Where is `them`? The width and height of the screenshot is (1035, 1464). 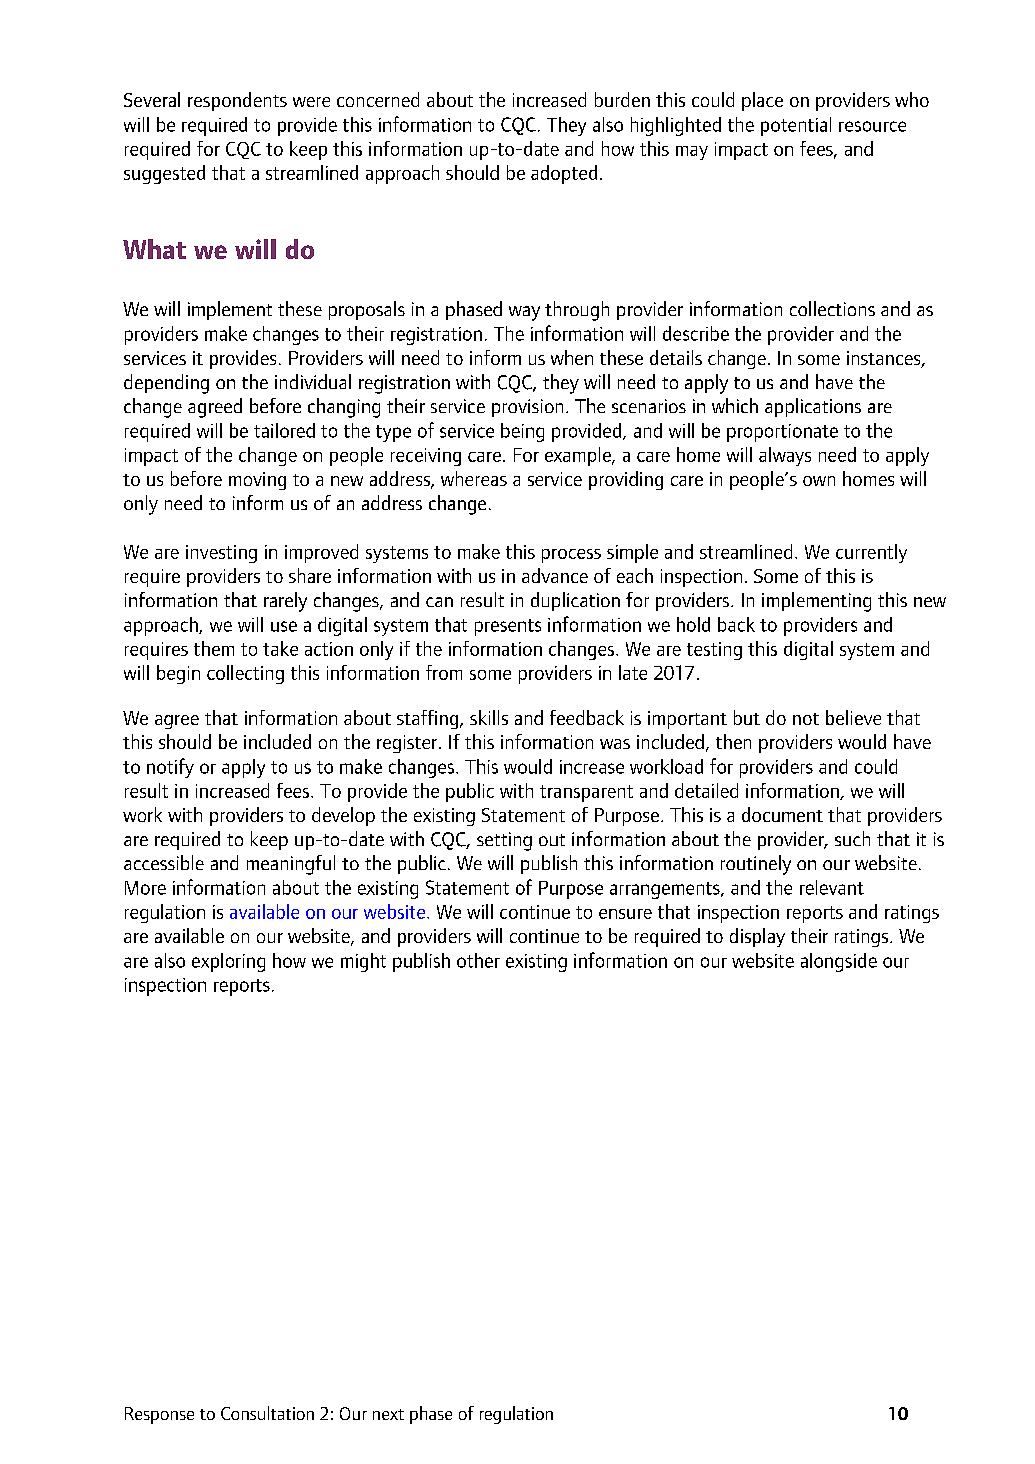 them is located at coordinates (214, 648).
